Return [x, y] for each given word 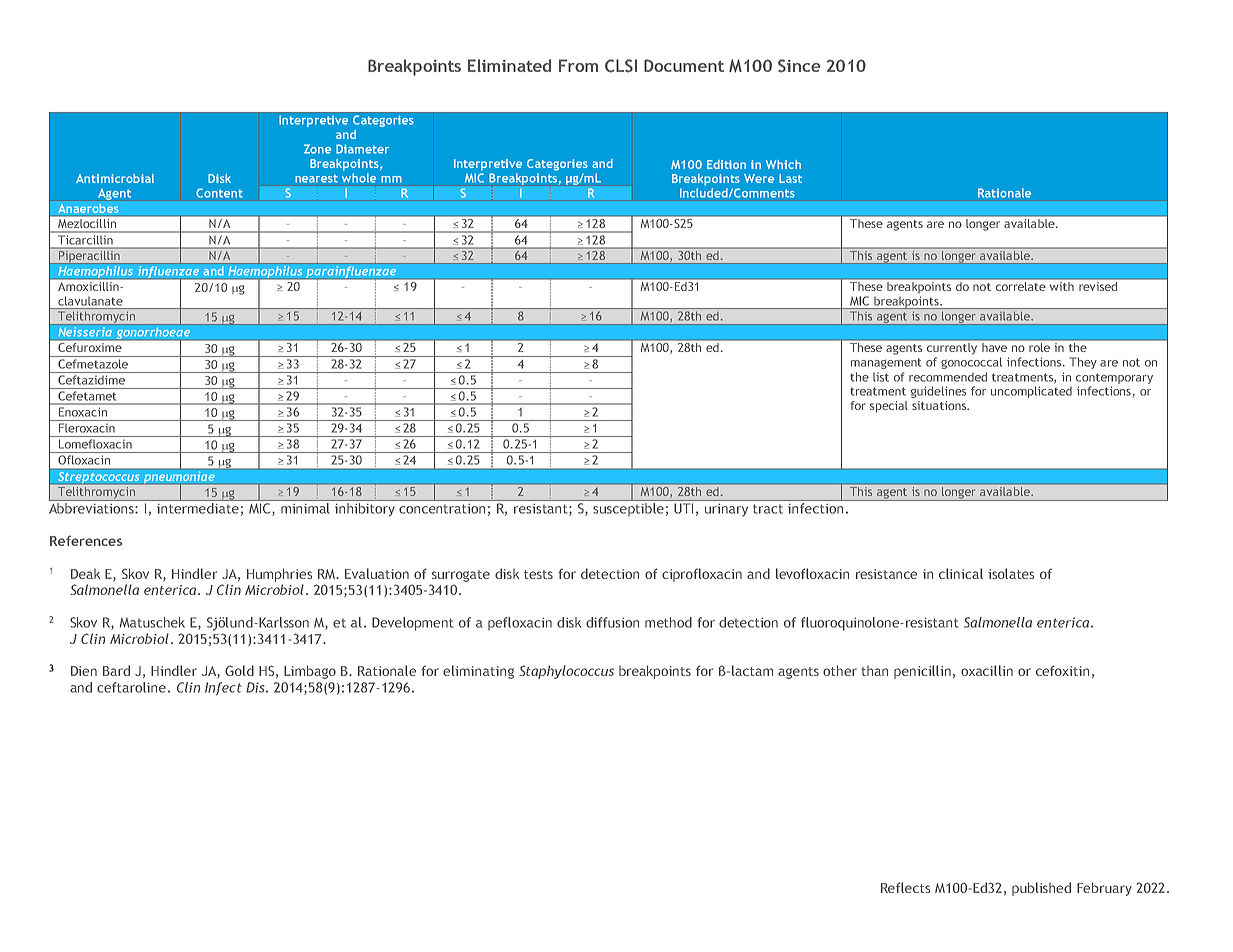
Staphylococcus [566, 672]
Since [799, 66]
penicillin [922, 672]
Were [759, 178]
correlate [1020, 286]
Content [219, 193]
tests [538, 574]
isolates [1011, 573]
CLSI [621, 66]
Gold [239, 670]
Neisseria [85, 332]
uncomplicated [1031, 392]
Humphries [279, 575]
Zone [317, 149]
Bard [116, 670]
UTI [683, 508]
